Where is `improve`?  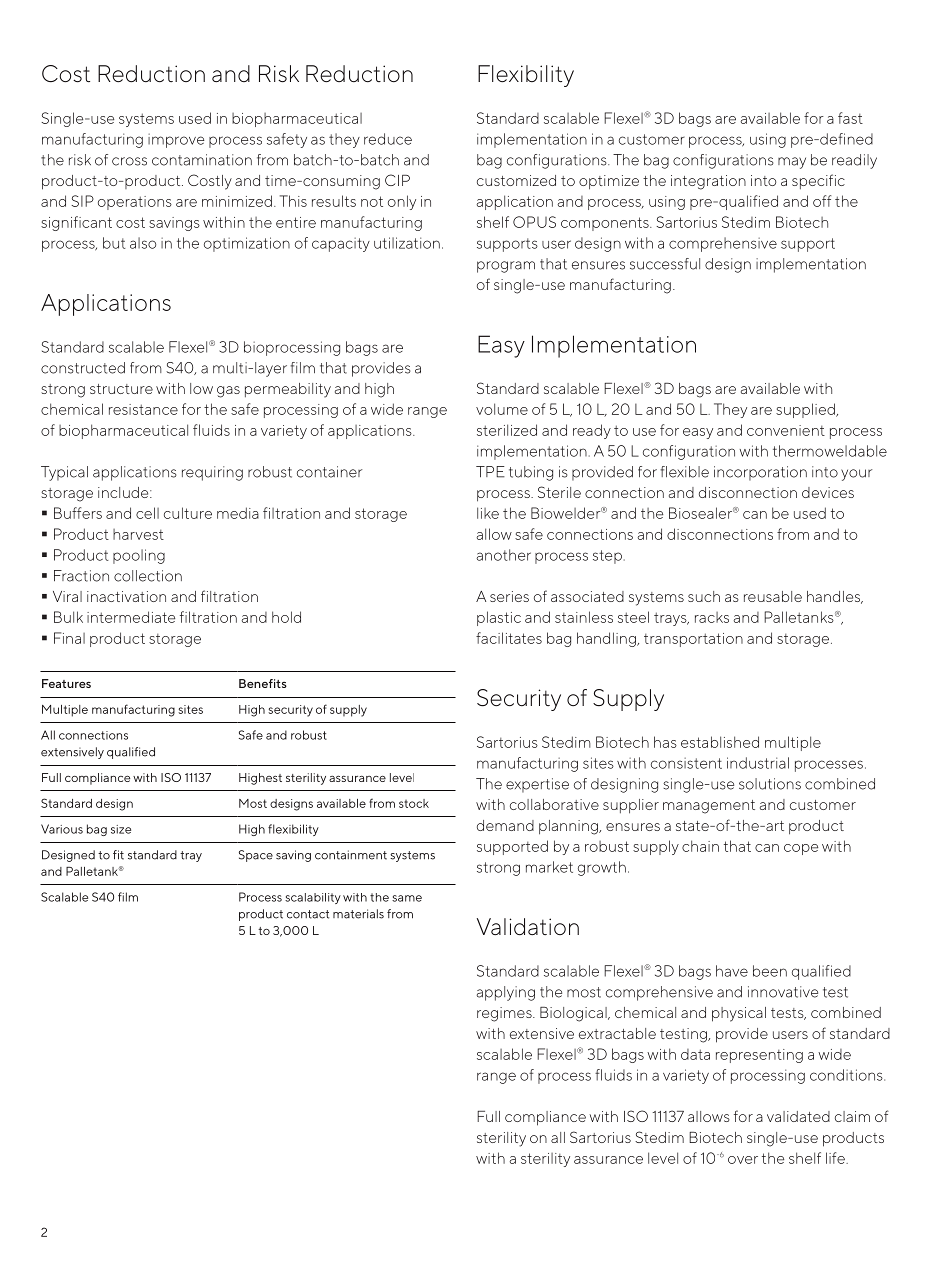
improve is located at coordinates (176, 141).
